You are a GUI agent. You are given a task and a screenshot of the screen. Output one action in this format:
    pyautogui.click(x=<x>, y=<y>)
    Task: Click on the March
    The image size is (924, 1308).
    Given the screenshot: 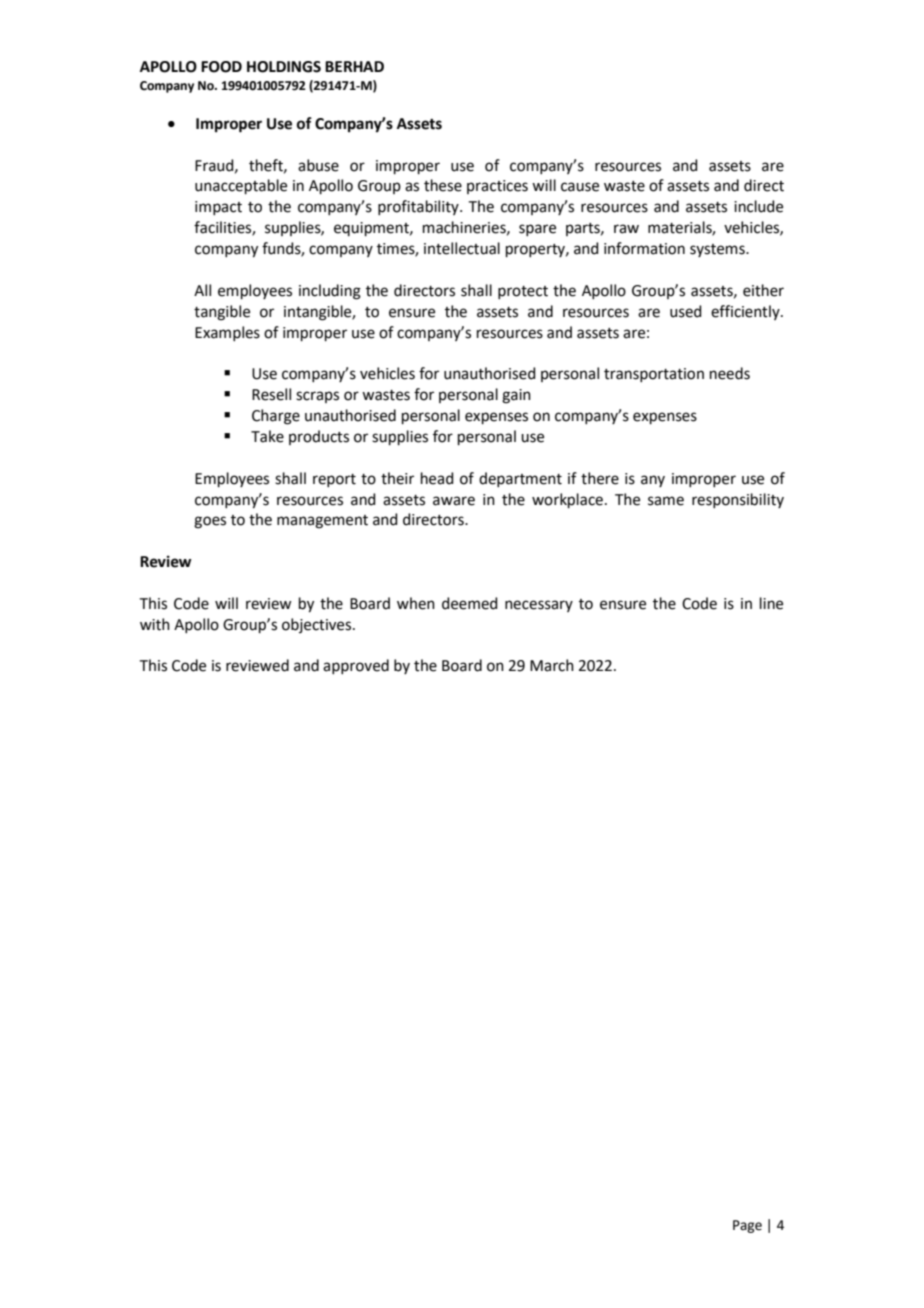 What is the action you would take?
    pyautogui.click(x=552, y=665)
